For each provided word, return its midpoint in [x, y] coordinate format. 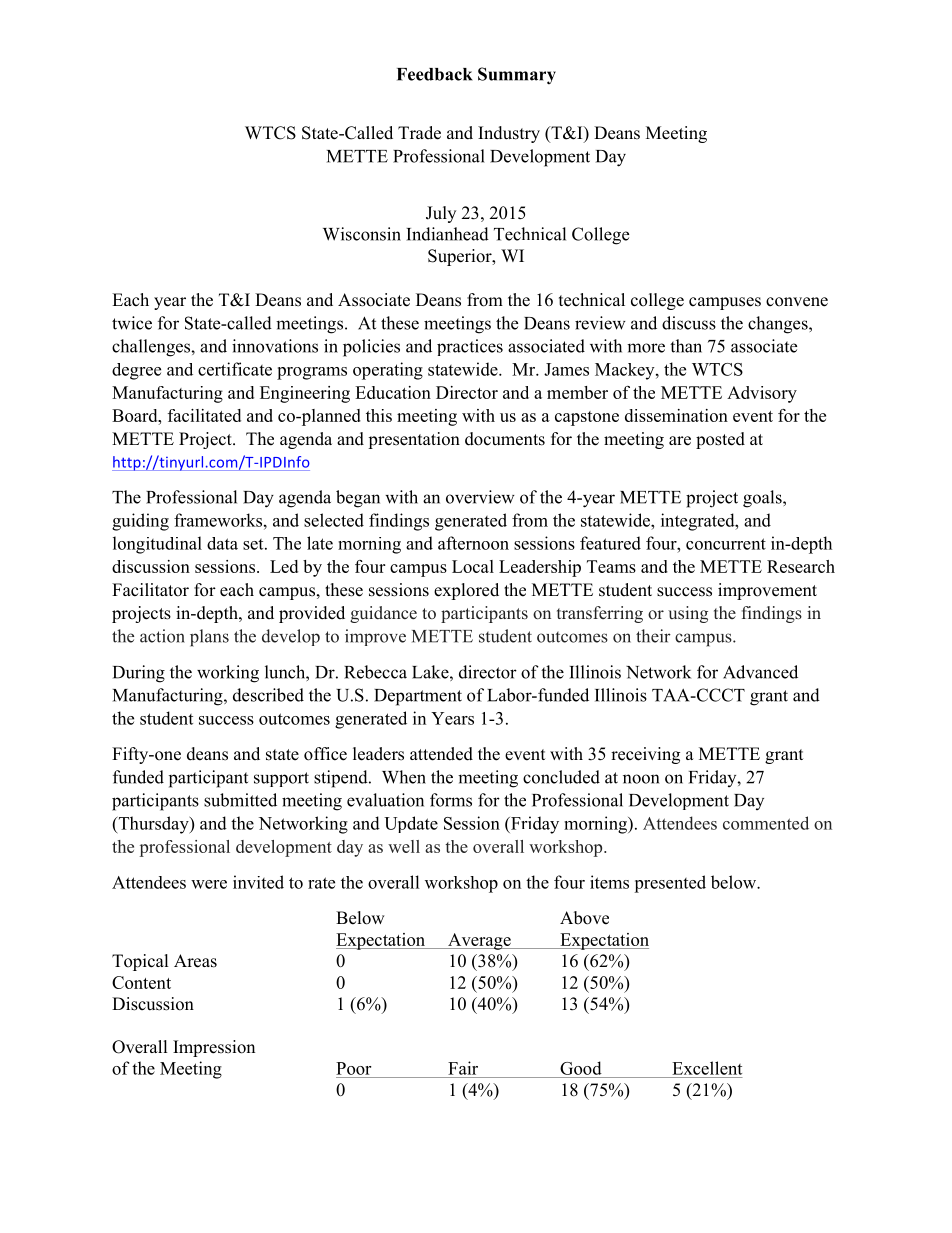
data [222, 543]
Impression [214, 1048]
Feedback [435, 74]
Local [473, 566]
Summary [517, 76]
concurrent [726, 544]
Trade [419, 133]
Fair [463, 1068]
